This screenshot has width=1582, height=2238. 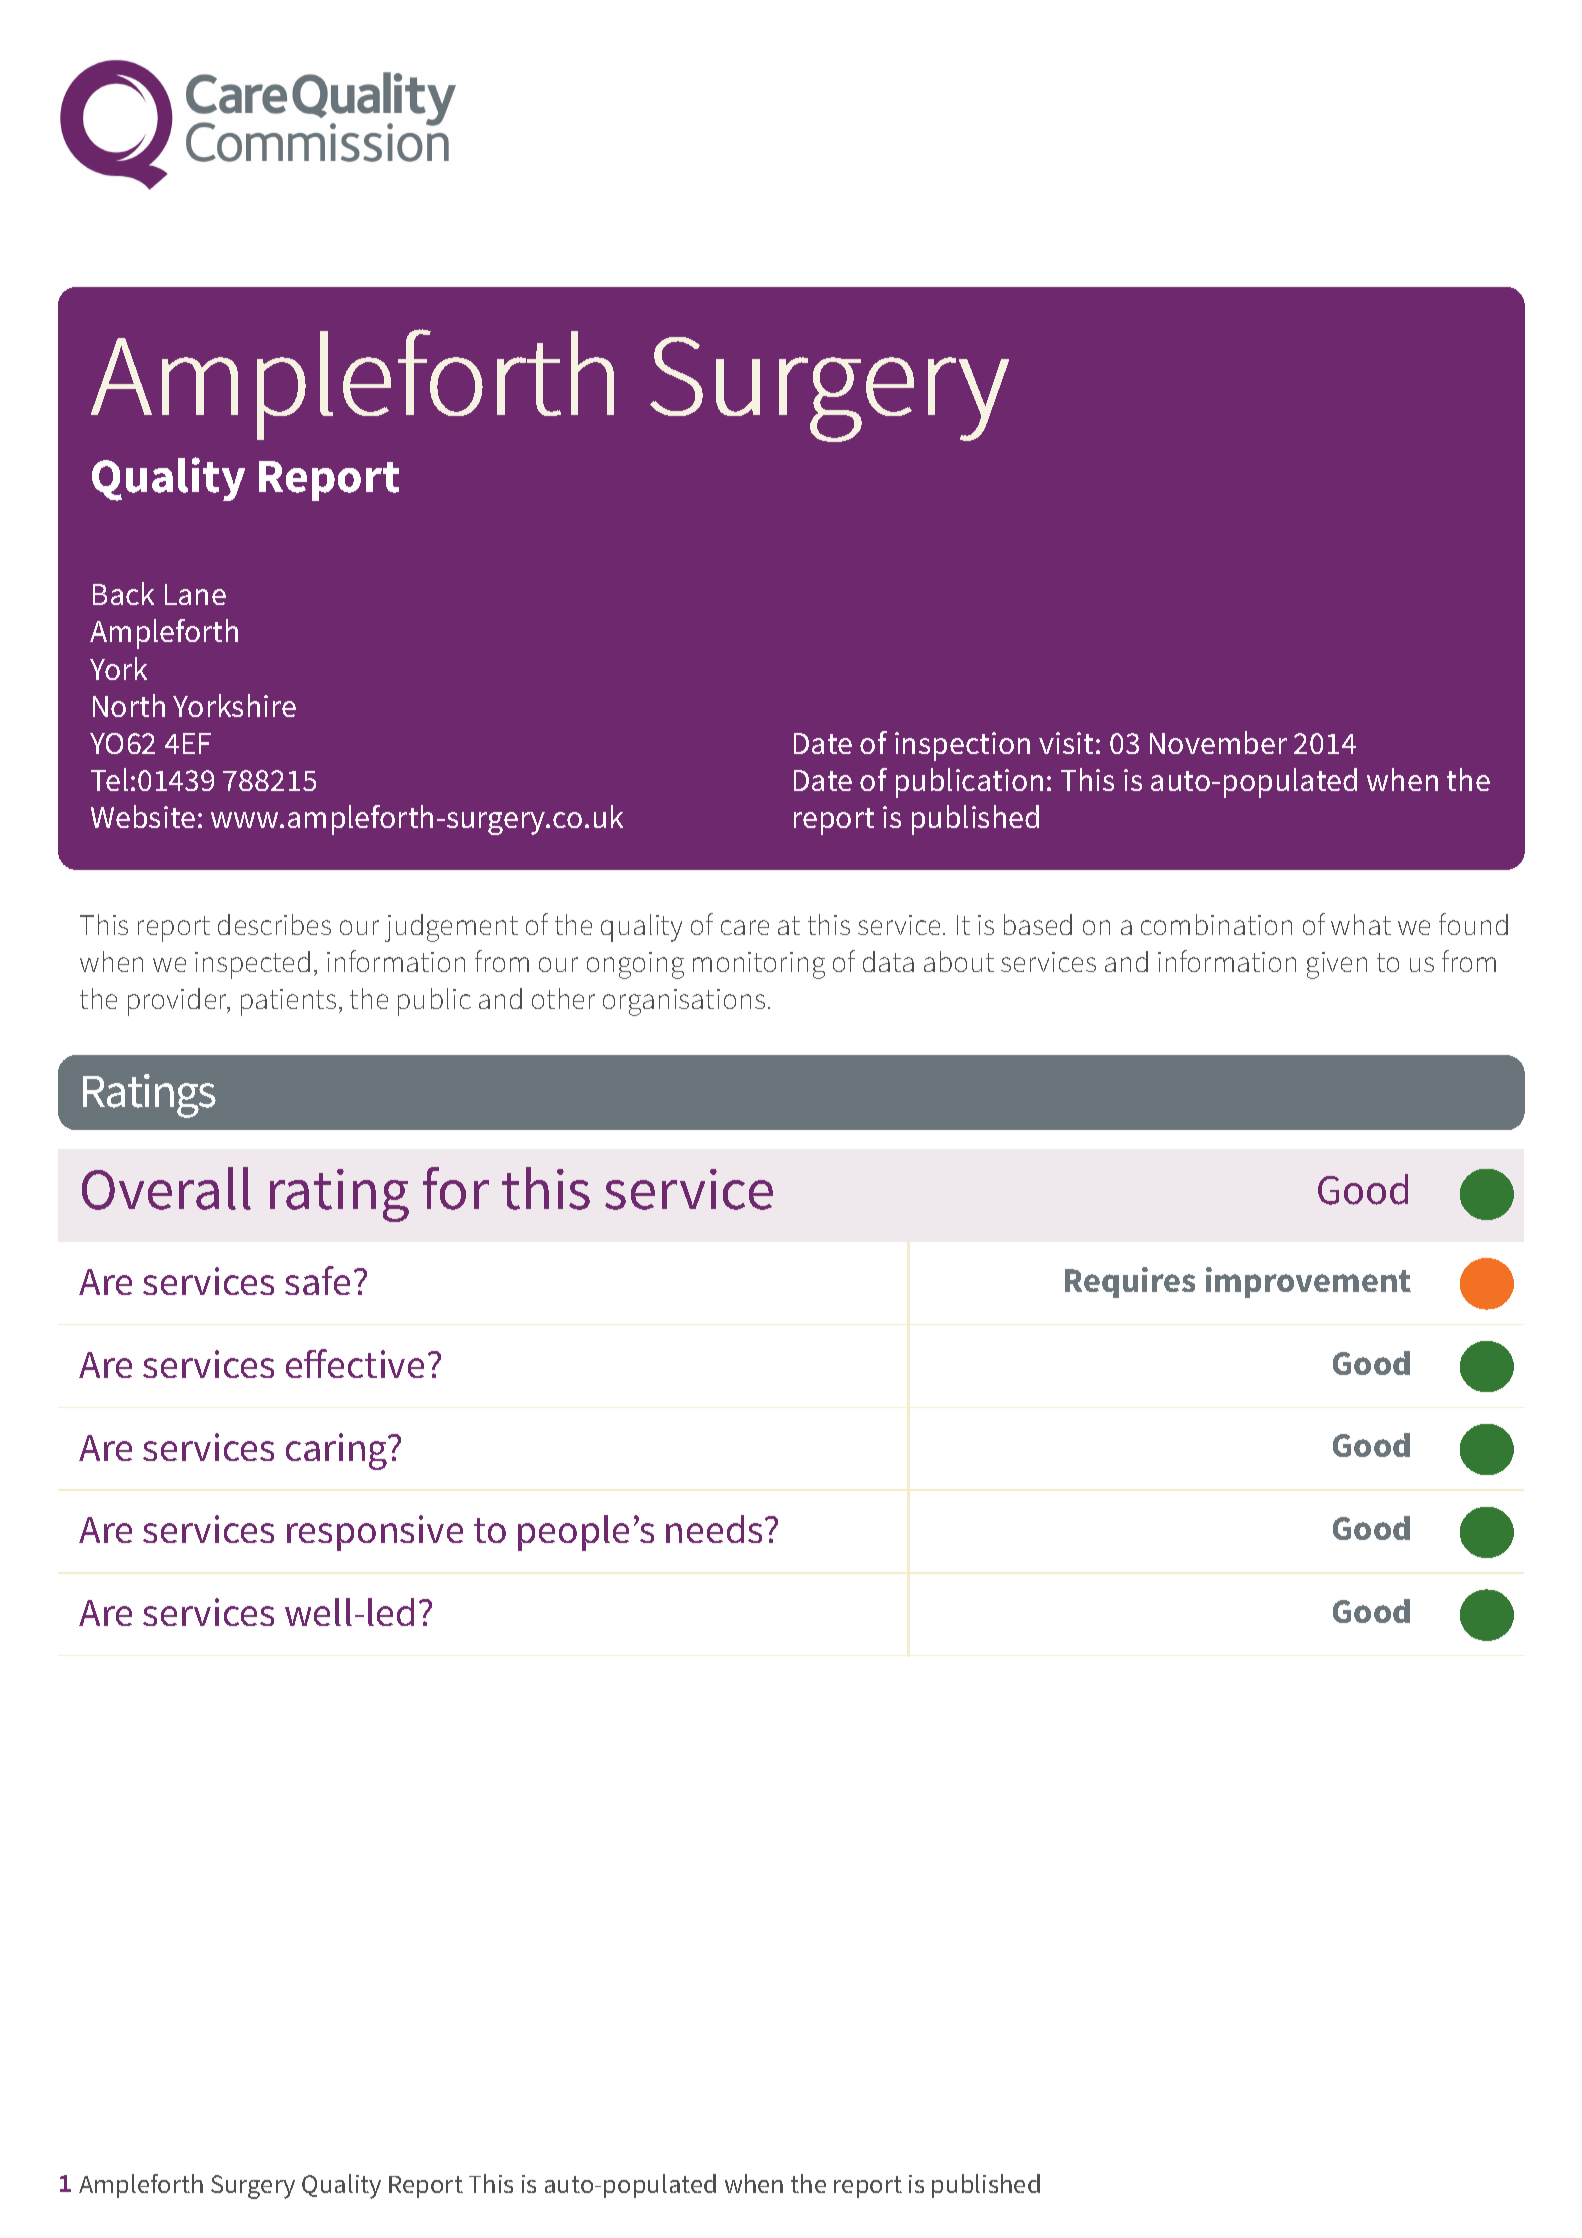 I want to click on what, so click(x=1361, y=924).
